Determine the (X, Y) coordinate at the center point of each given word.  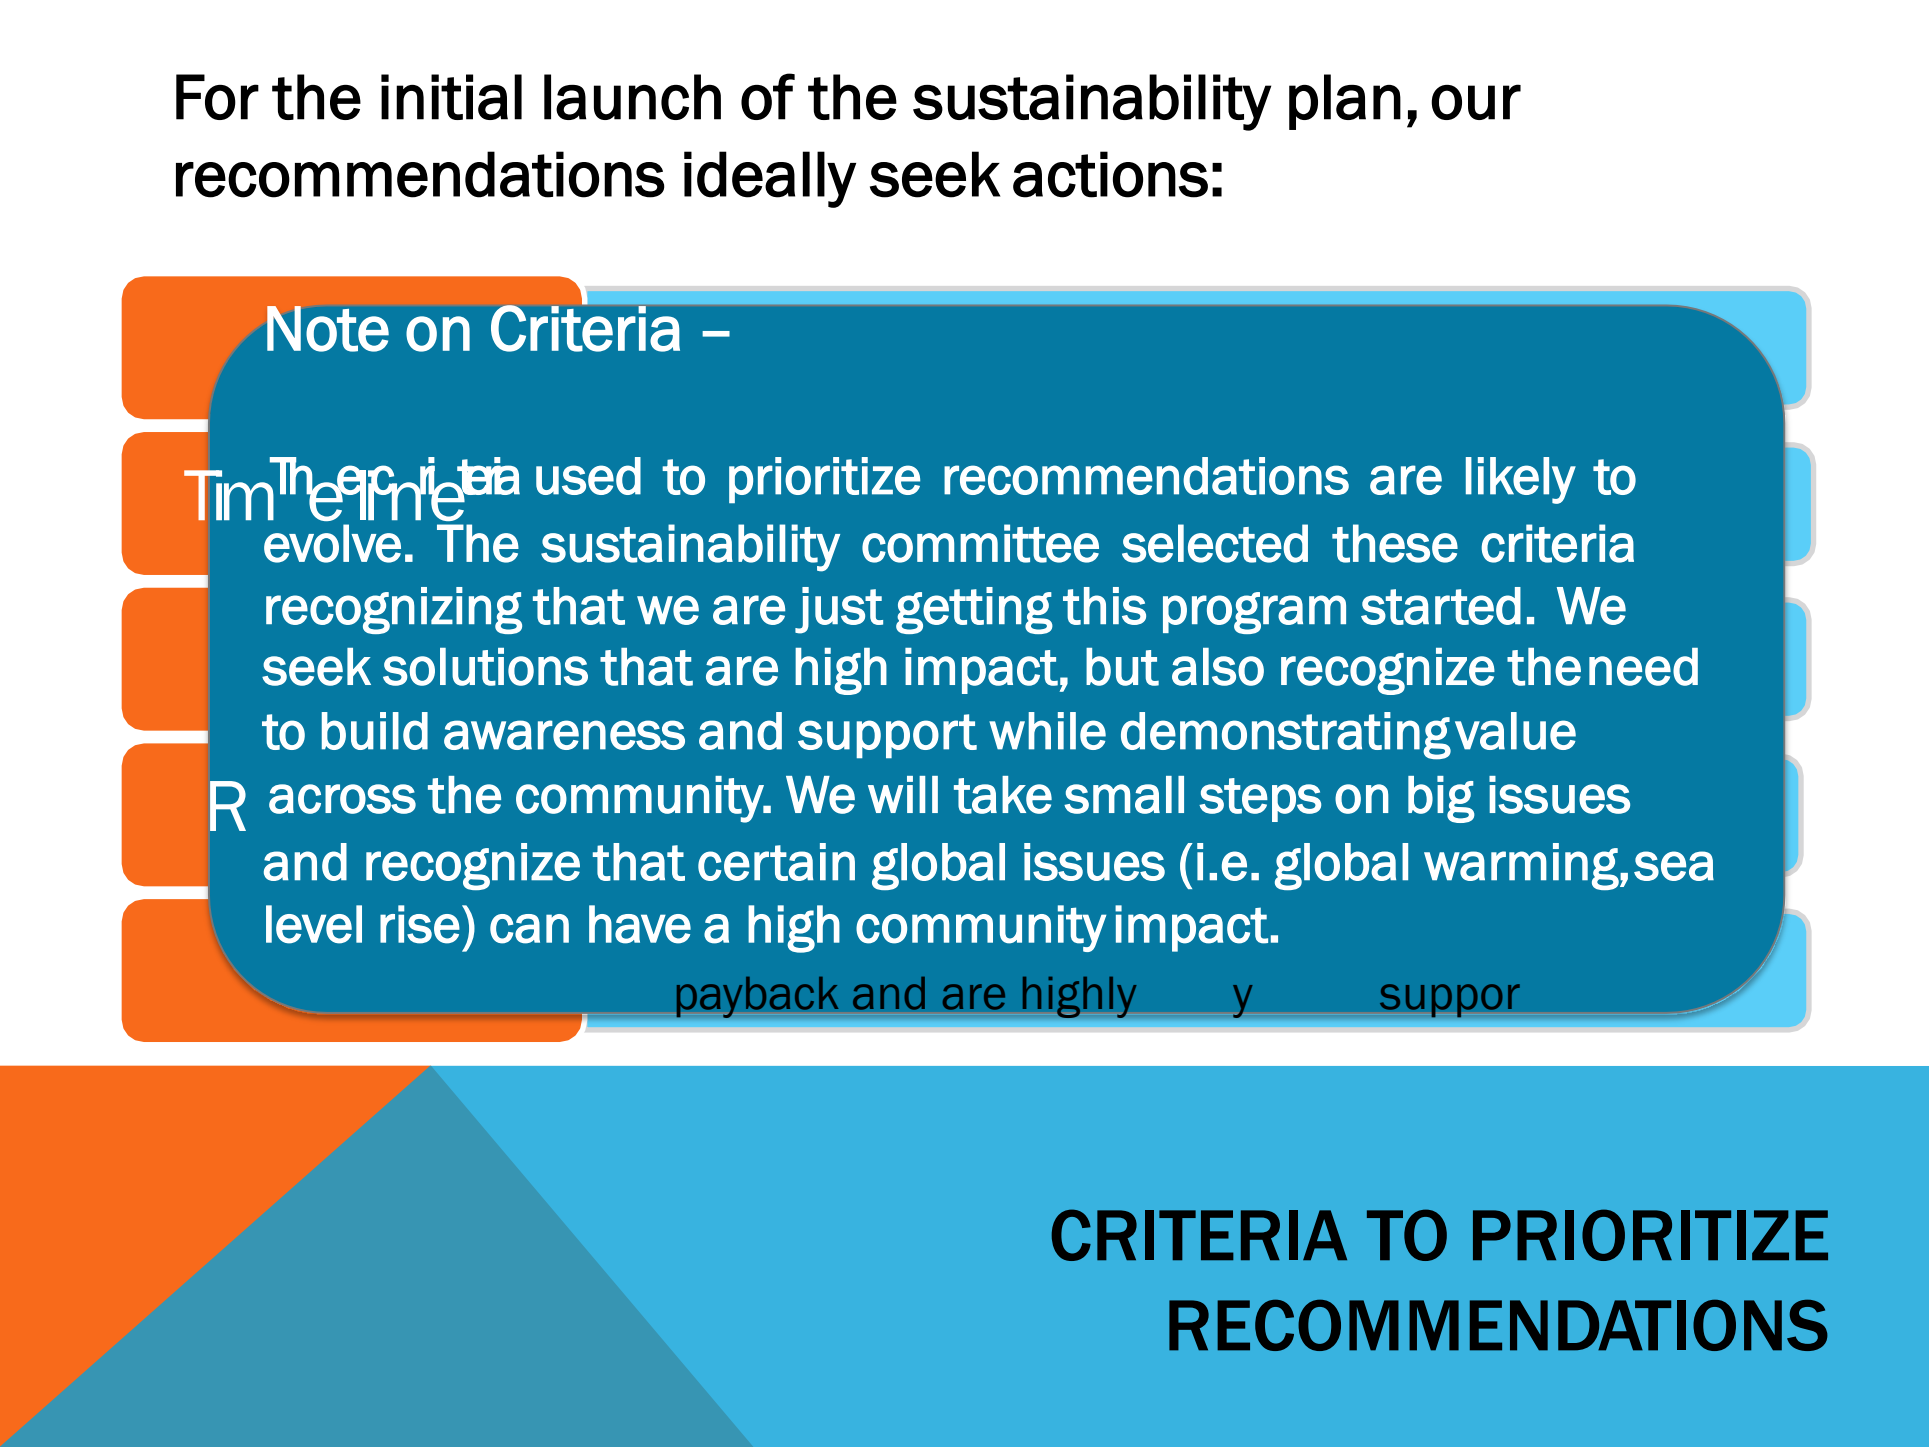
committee (980, 543)
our (1476, 102)
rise (420, 924)
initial (451, 97)
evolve (332, 543)
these (1395, 543)
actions (1110, 174)
